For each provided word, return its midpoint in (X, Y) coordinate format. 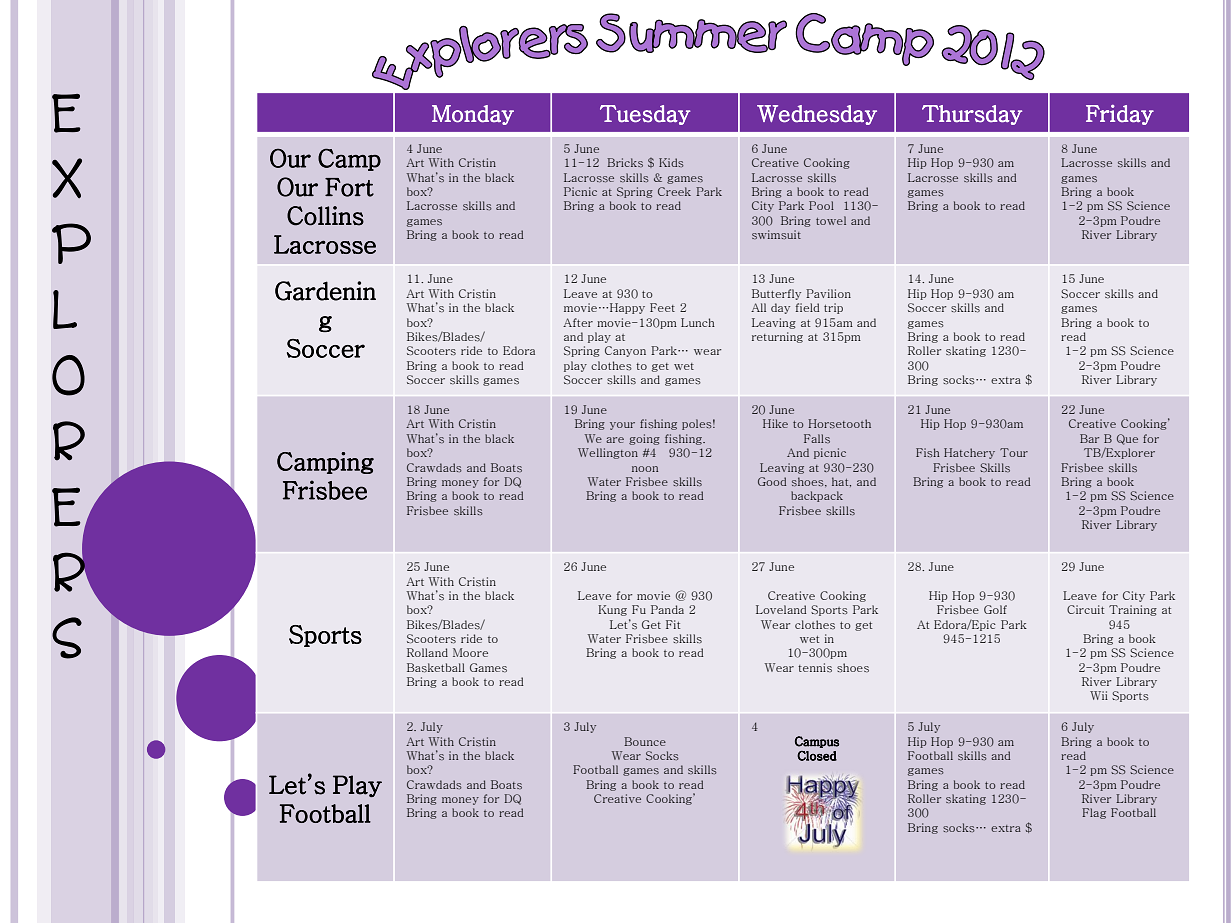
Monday (473, 115)
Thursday (972, 115)
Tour (1014, 452)
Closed (817, 756)
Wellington (608, 453)
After (578, 322)
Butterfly (776, 294)
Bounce (645, 741)
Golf (995, 609)
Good (772, 481)
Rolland (427, 652)
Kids (671, 162)
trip (833, 308)
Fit (673, 624)
